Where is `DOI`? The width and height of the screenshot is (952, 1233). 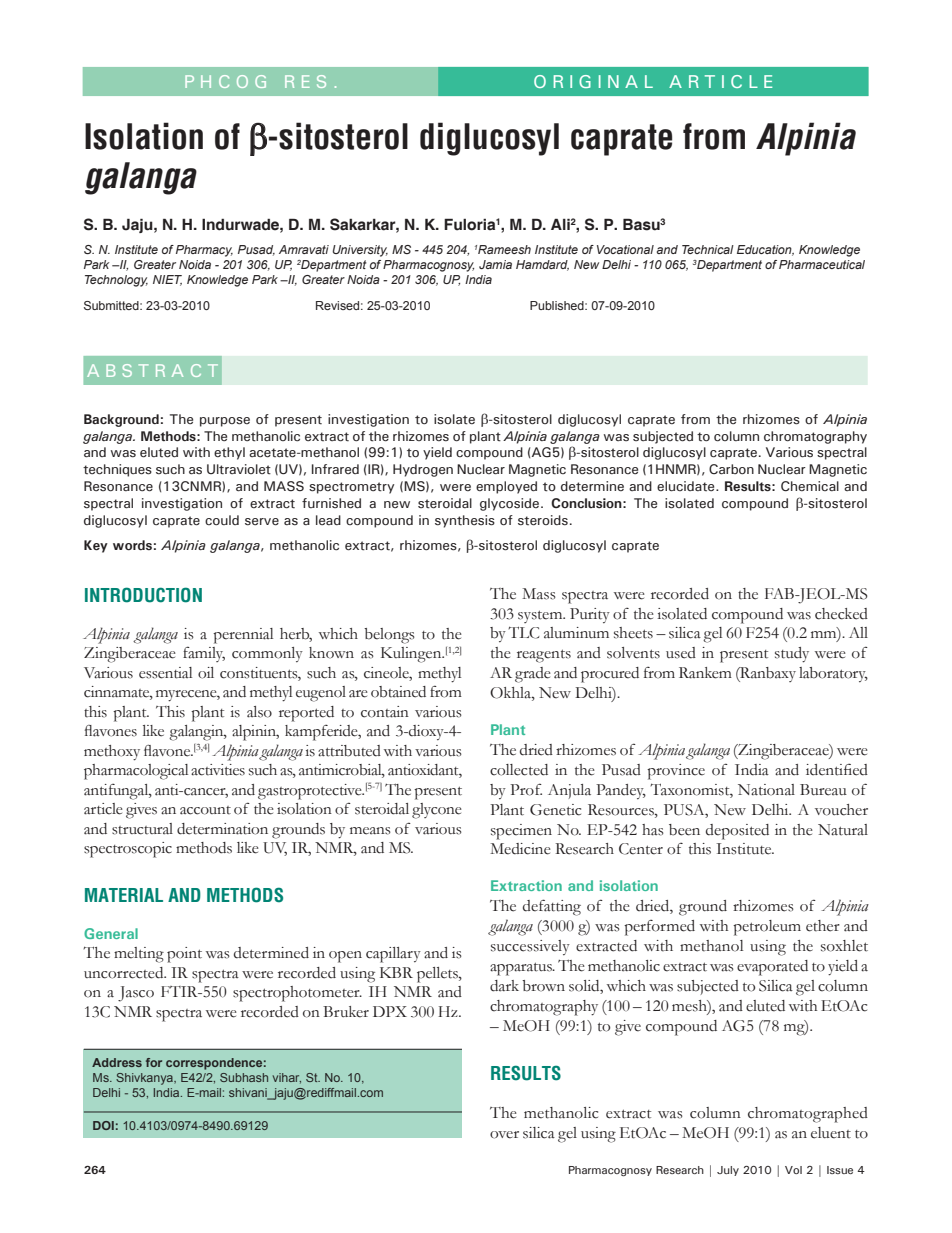
DOI is located at coordinates (103, 1125).
